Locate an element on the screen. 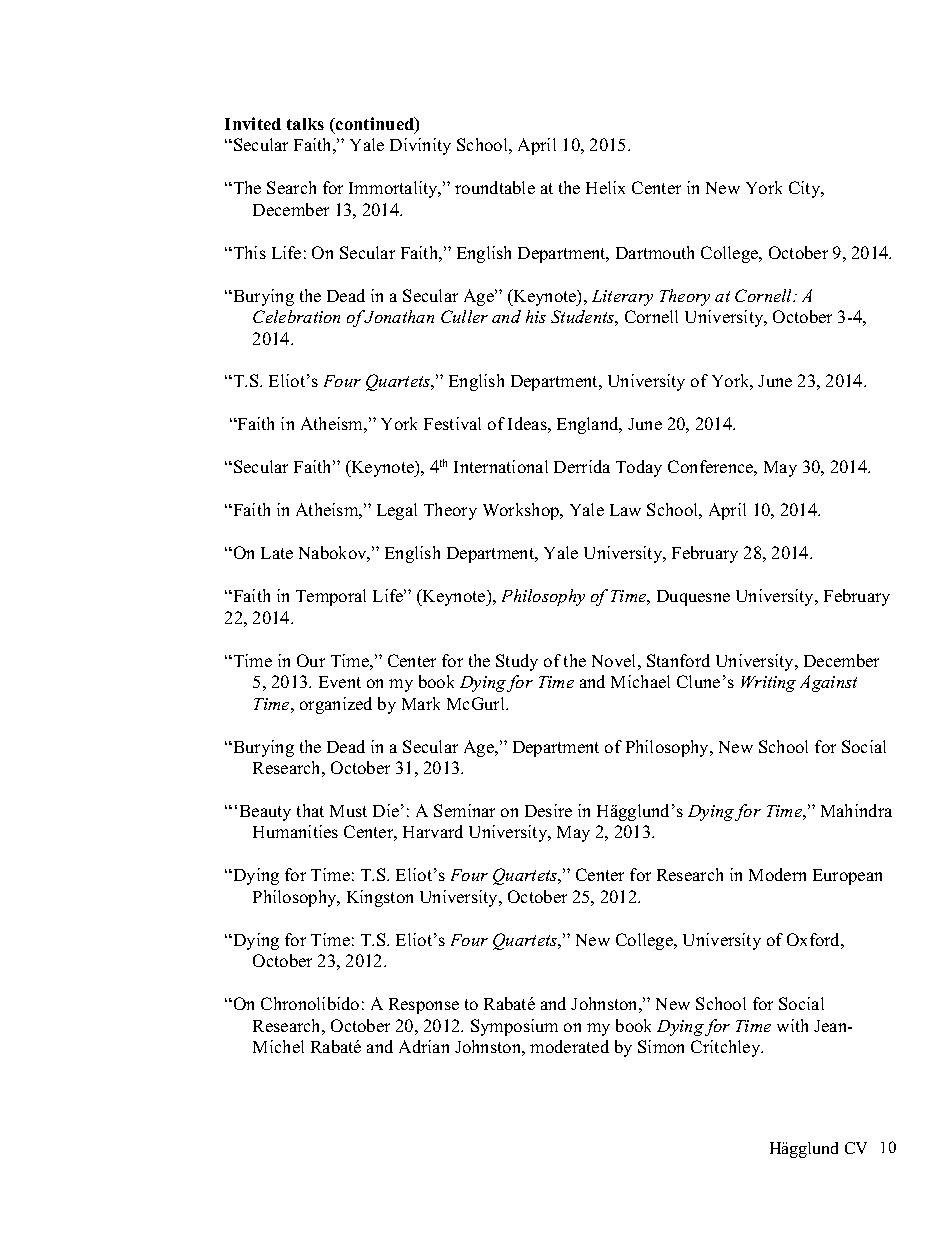 This screenshot has width=952, height=1233. Workshop is located at coordinates (522, 511).
